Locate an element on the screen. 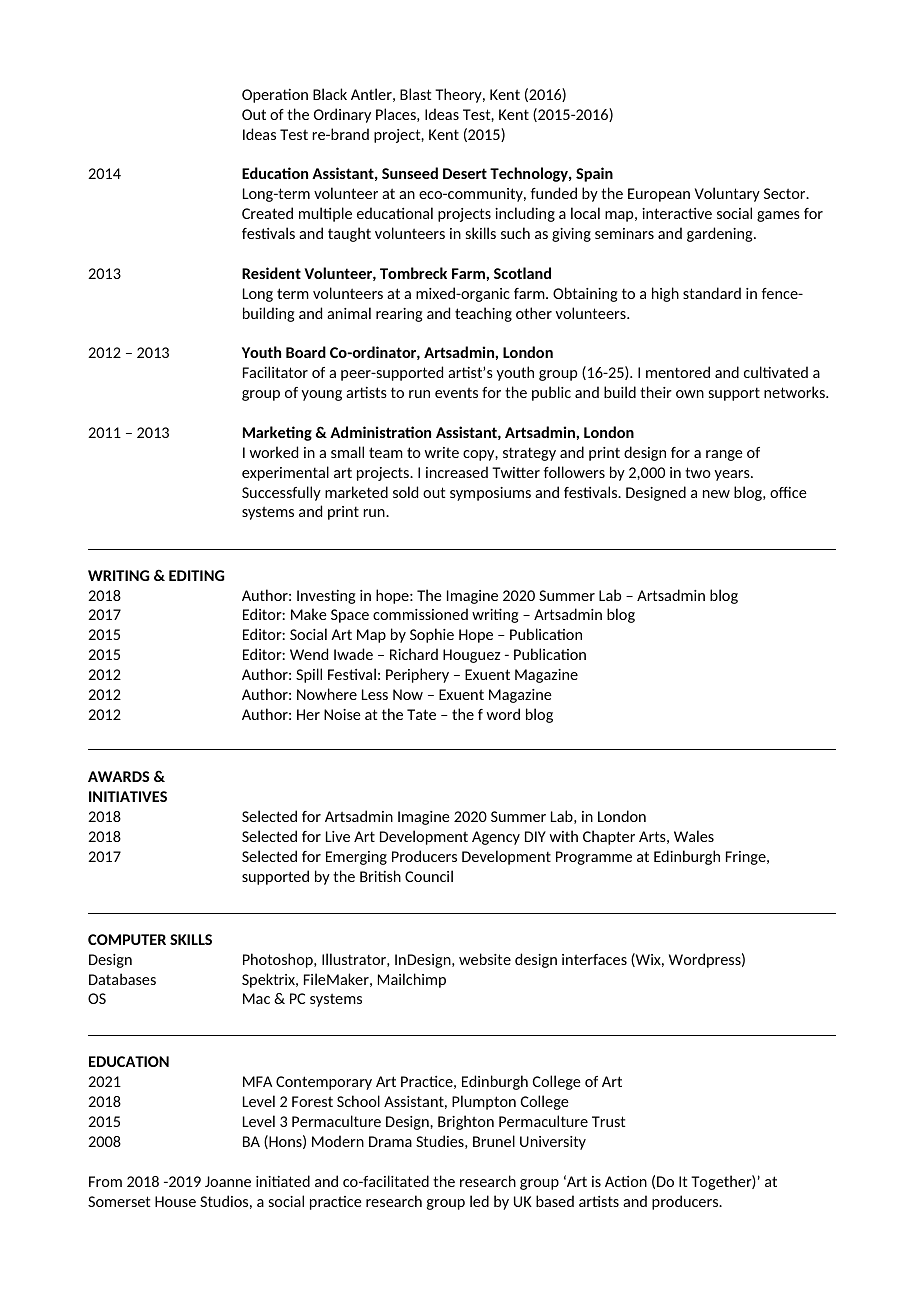 Image resolution: width=924 pixels, height=1308 pixels. Voluntary is located at coordinates (727, 194).
